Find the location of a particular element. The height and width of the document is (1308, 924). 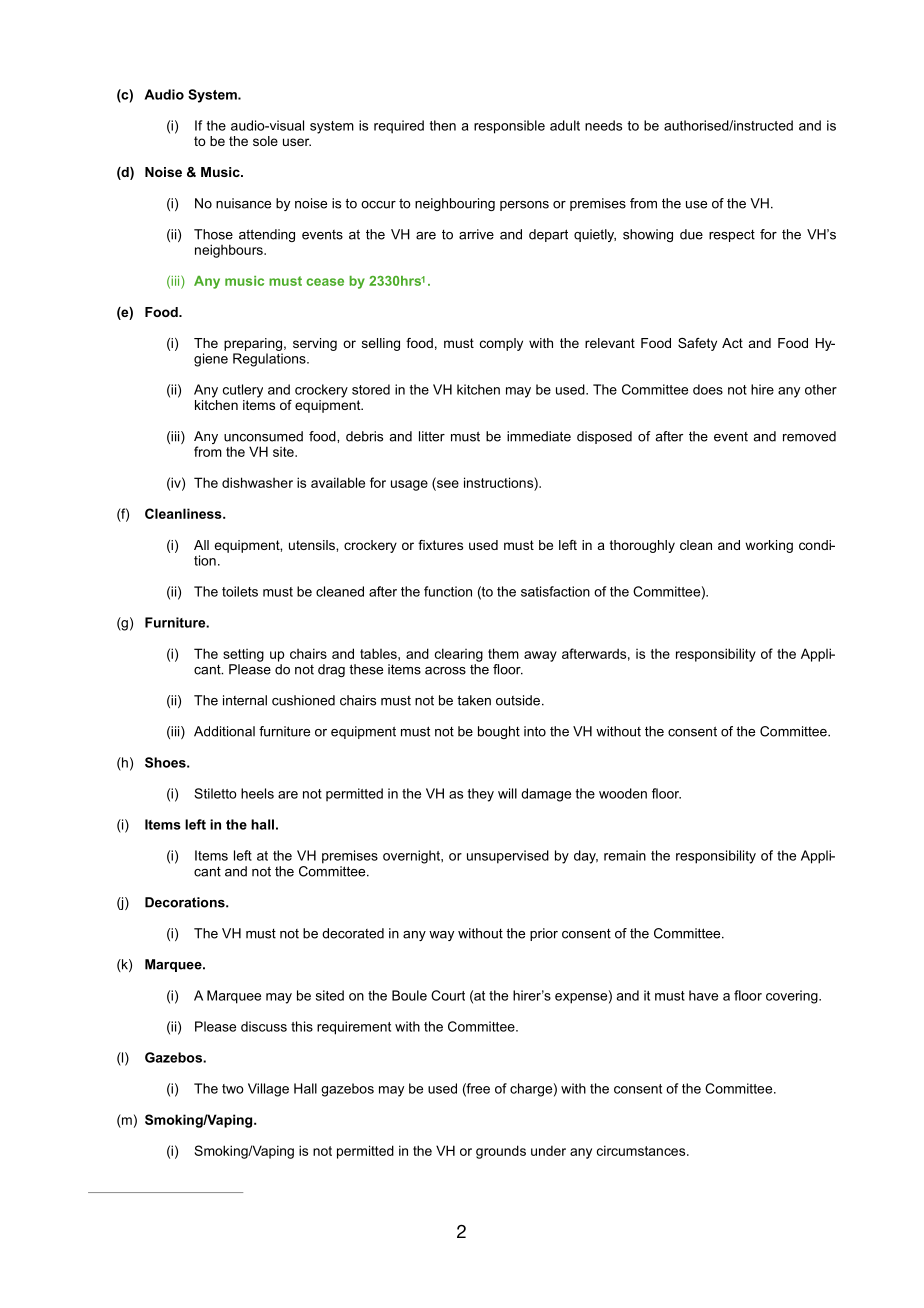

dishwasher is located at coordinates (257, 482).
